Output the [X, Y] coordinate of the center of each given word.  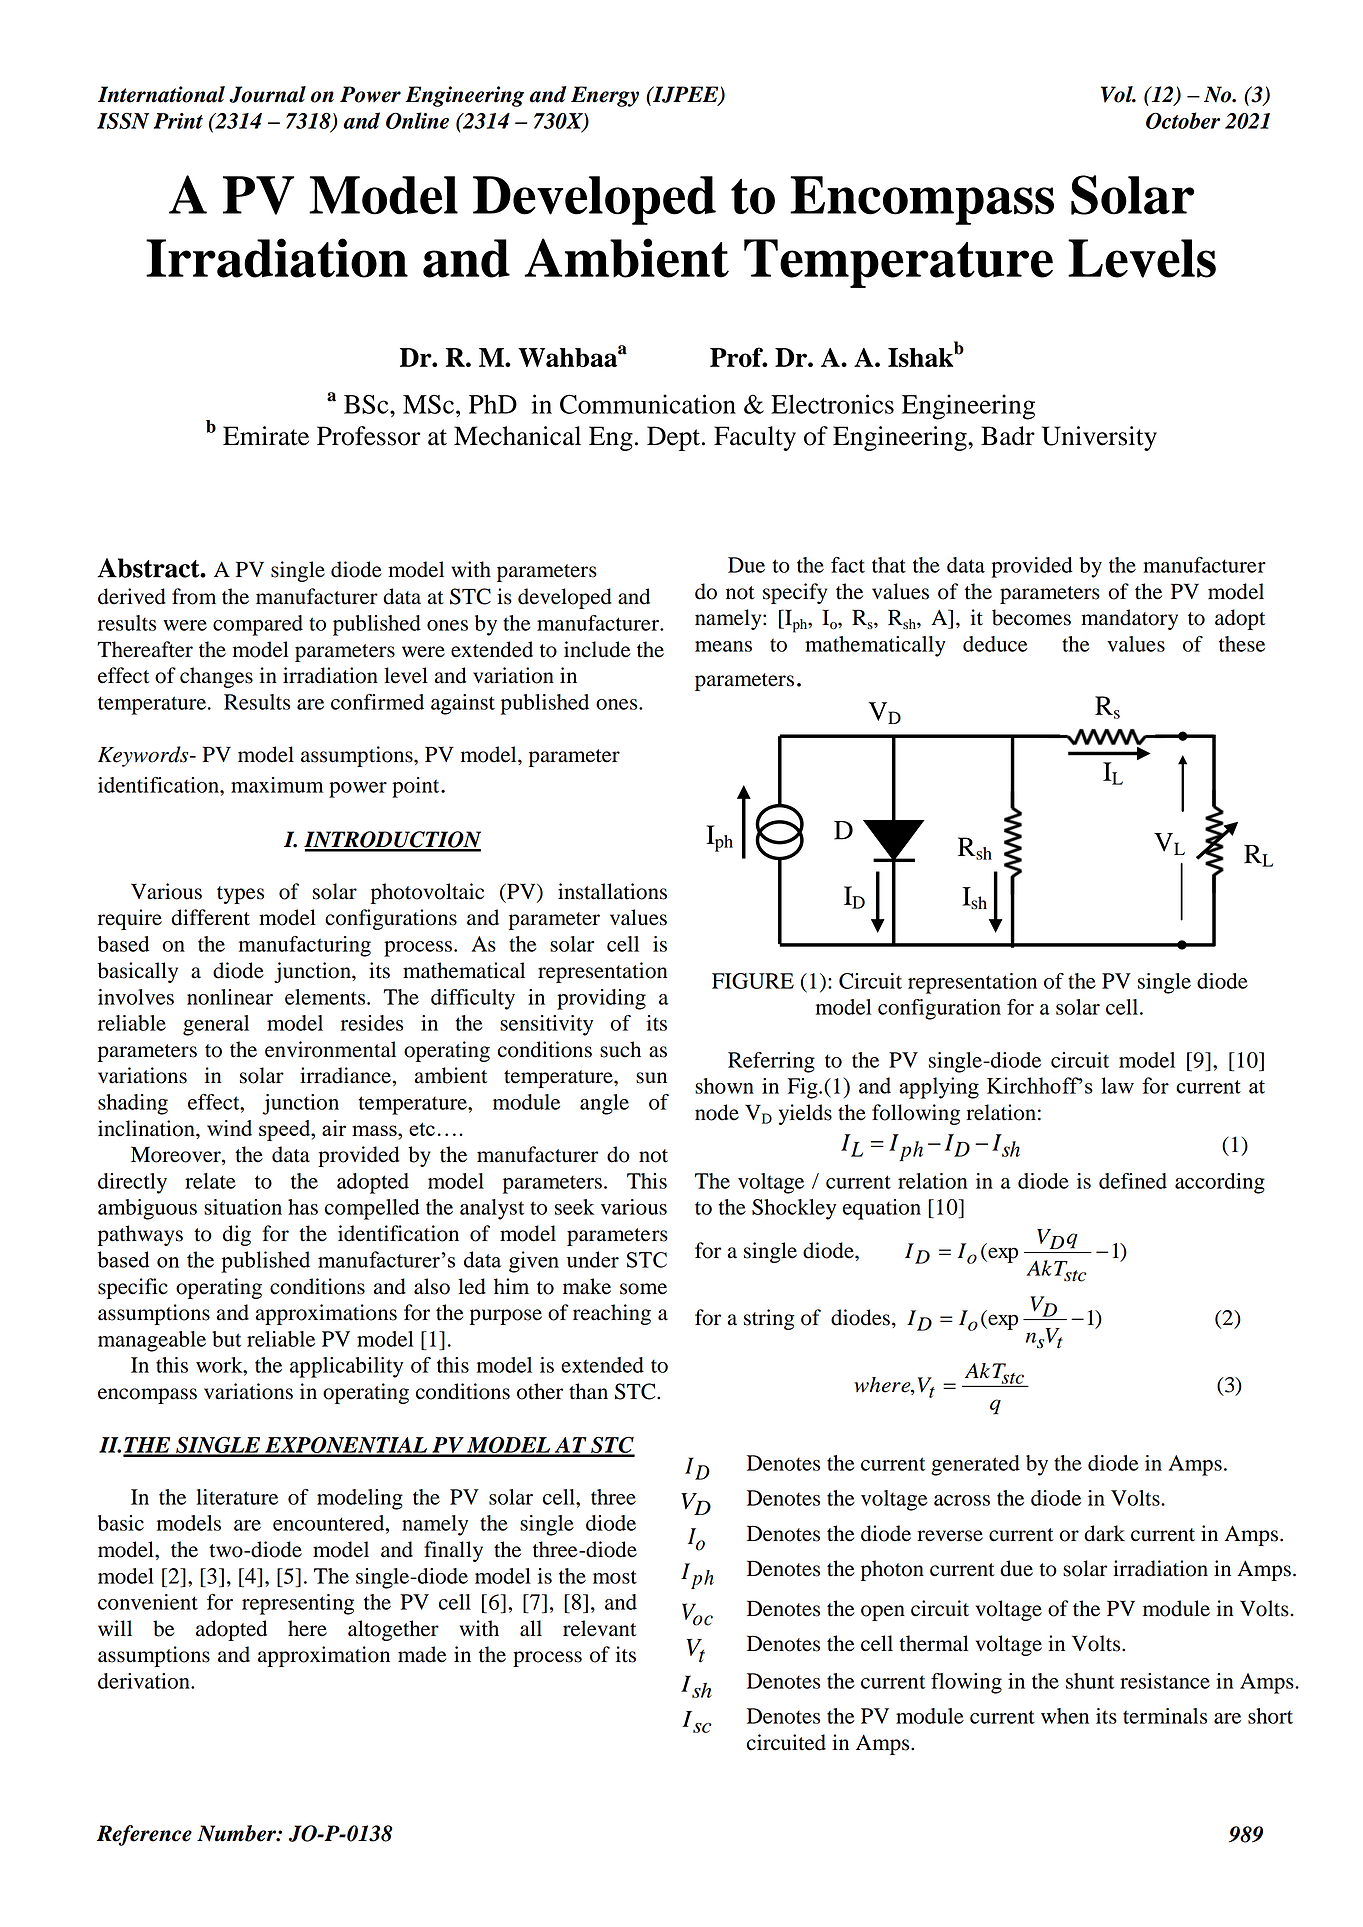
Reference [144, 1835]
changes [216, 677]
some [643, 1289]
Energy [605, 96]
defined [1133, 1181]
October [1183, 120]
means [723, 646]
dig [237, 1235]
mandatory [1129, 619]
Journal [267, 94]
